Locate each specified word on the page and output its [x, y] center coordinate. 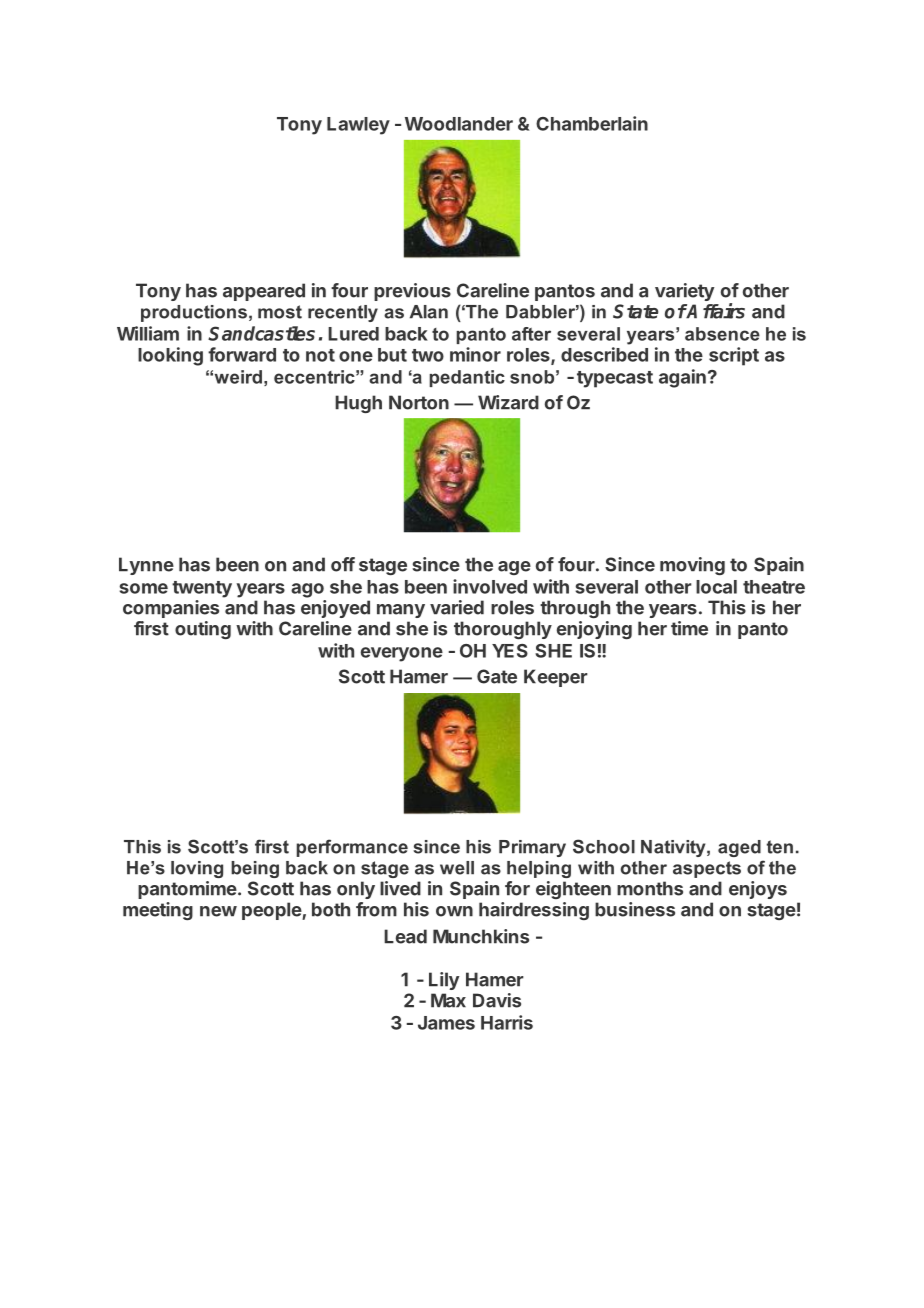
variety [684, 292]
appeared [264, 292]
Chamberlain [592, 123]
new [218, 911]
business [635, 909]
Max [448, 1000]
